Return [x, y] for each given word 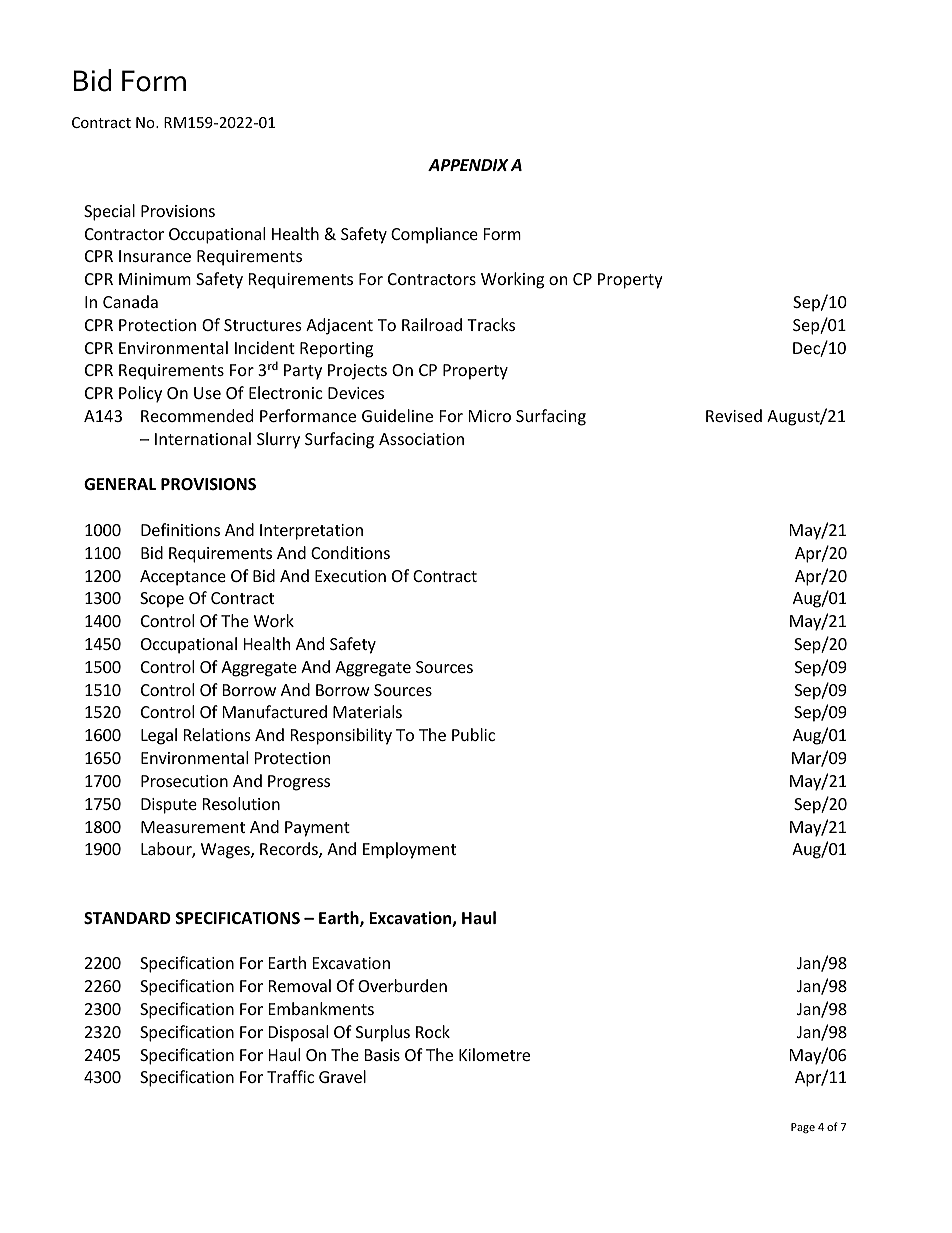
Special [109, 212]
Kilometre [494, 1054]
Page [803, 1128]
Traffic [290, 1076]
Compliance [434, 235]
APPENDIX [468, 165]
